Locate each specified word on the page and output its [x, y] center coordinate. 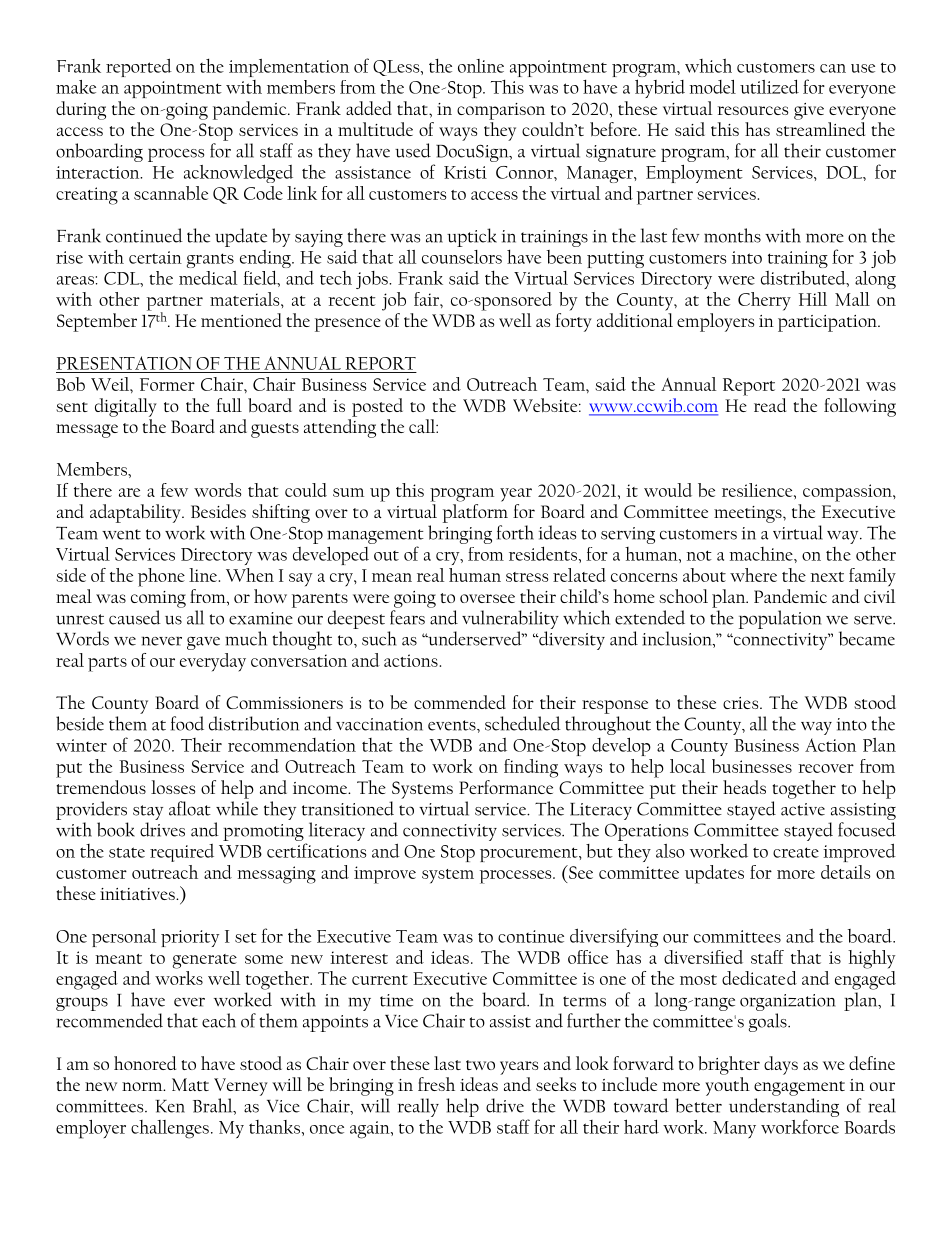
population [780, 619]
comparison [501, 111]
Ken [170, 1106]
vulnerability [510, 619]
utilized [769, 86]
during [81, 110]
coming [158, 599]
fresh [436, 1084]
